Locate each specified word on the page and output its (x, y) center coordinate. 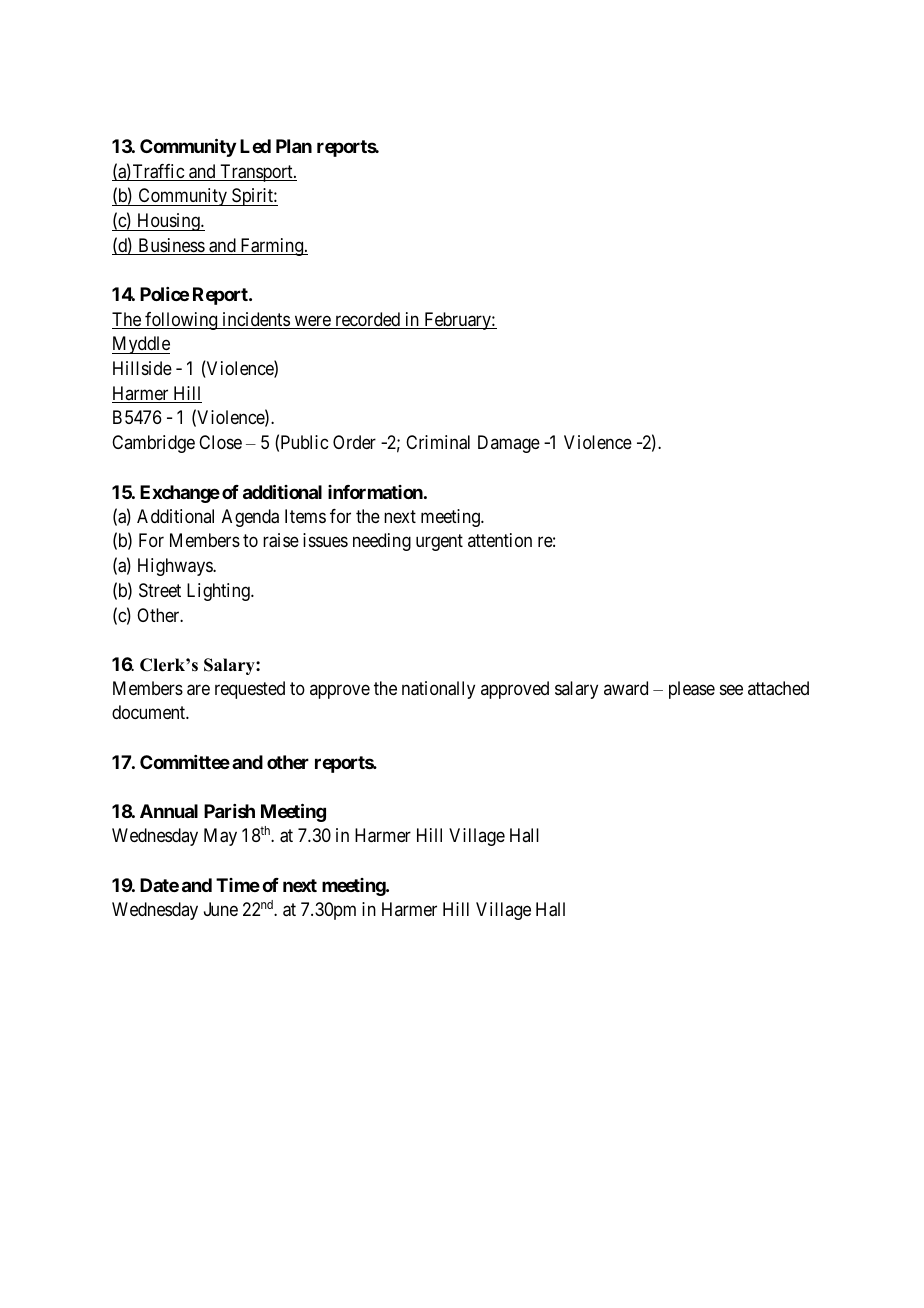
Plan (294, 146)
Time (238, 885)
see (731, 690)
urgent (439, 543)
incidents (255, 320)
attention (500, 540)
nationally (438, 690)
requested (250, 690)
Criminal (438, 442)
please (692, 690)
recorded (367, 320)
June (221, 909)
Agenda (250, 518)
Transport (256, 173)
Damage (509, 444)
